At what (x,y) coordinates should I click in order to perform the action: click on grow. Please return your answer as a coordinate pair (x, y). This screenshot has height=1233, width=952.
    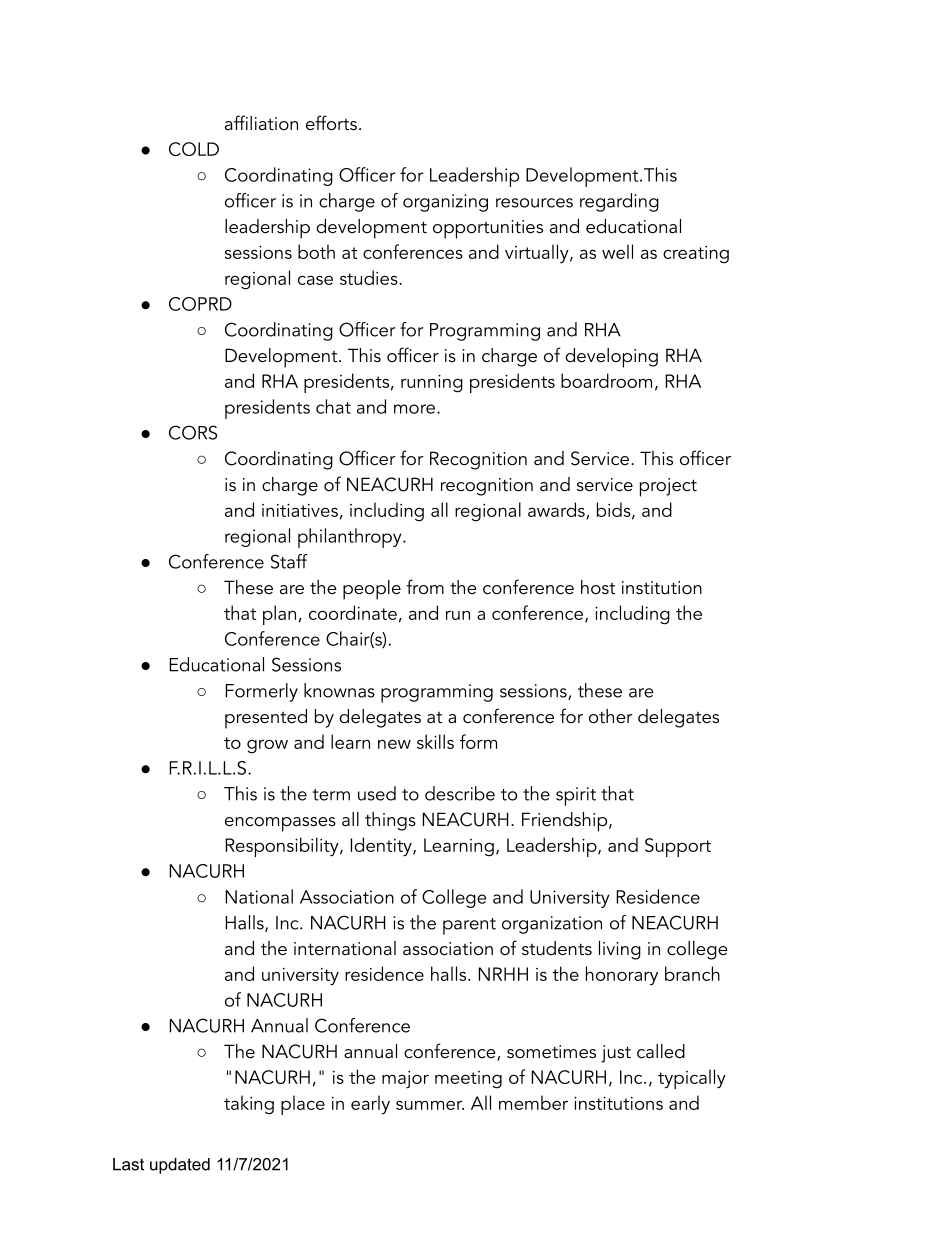
    Looking at the image, I should click on (267, 747).
